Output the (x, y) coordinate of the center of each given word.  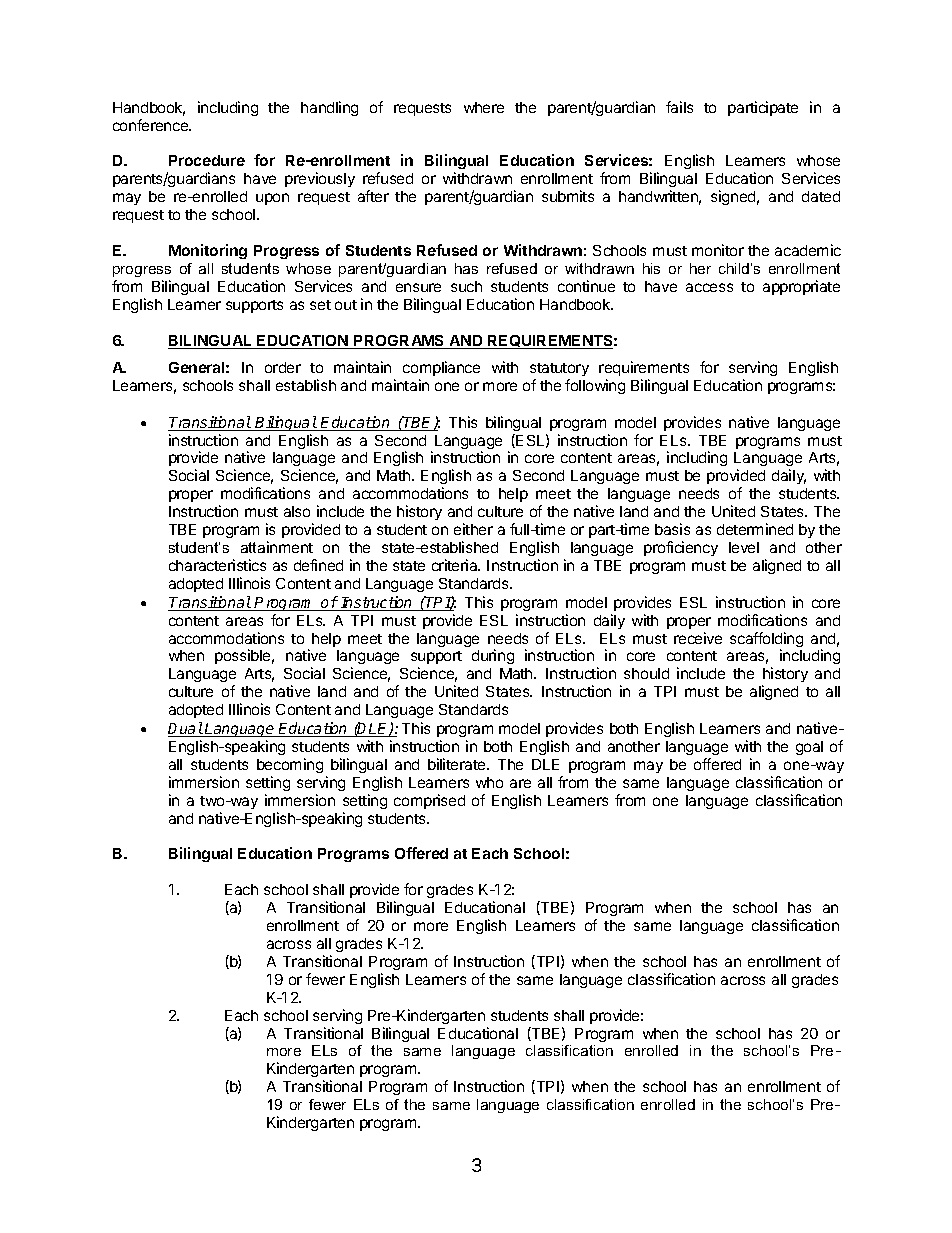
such (466, 286)
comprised (429, 801)
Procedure (207, 160)
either (473, 529)
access (709, 287)
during (493, 656)
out (346, 305)
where (484, 107)
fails (679, 107)
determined (755, 529)
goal (809, 748)
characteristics (217, 565)
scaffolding (766, 641)
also (297, 511)
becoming (290, 765)
